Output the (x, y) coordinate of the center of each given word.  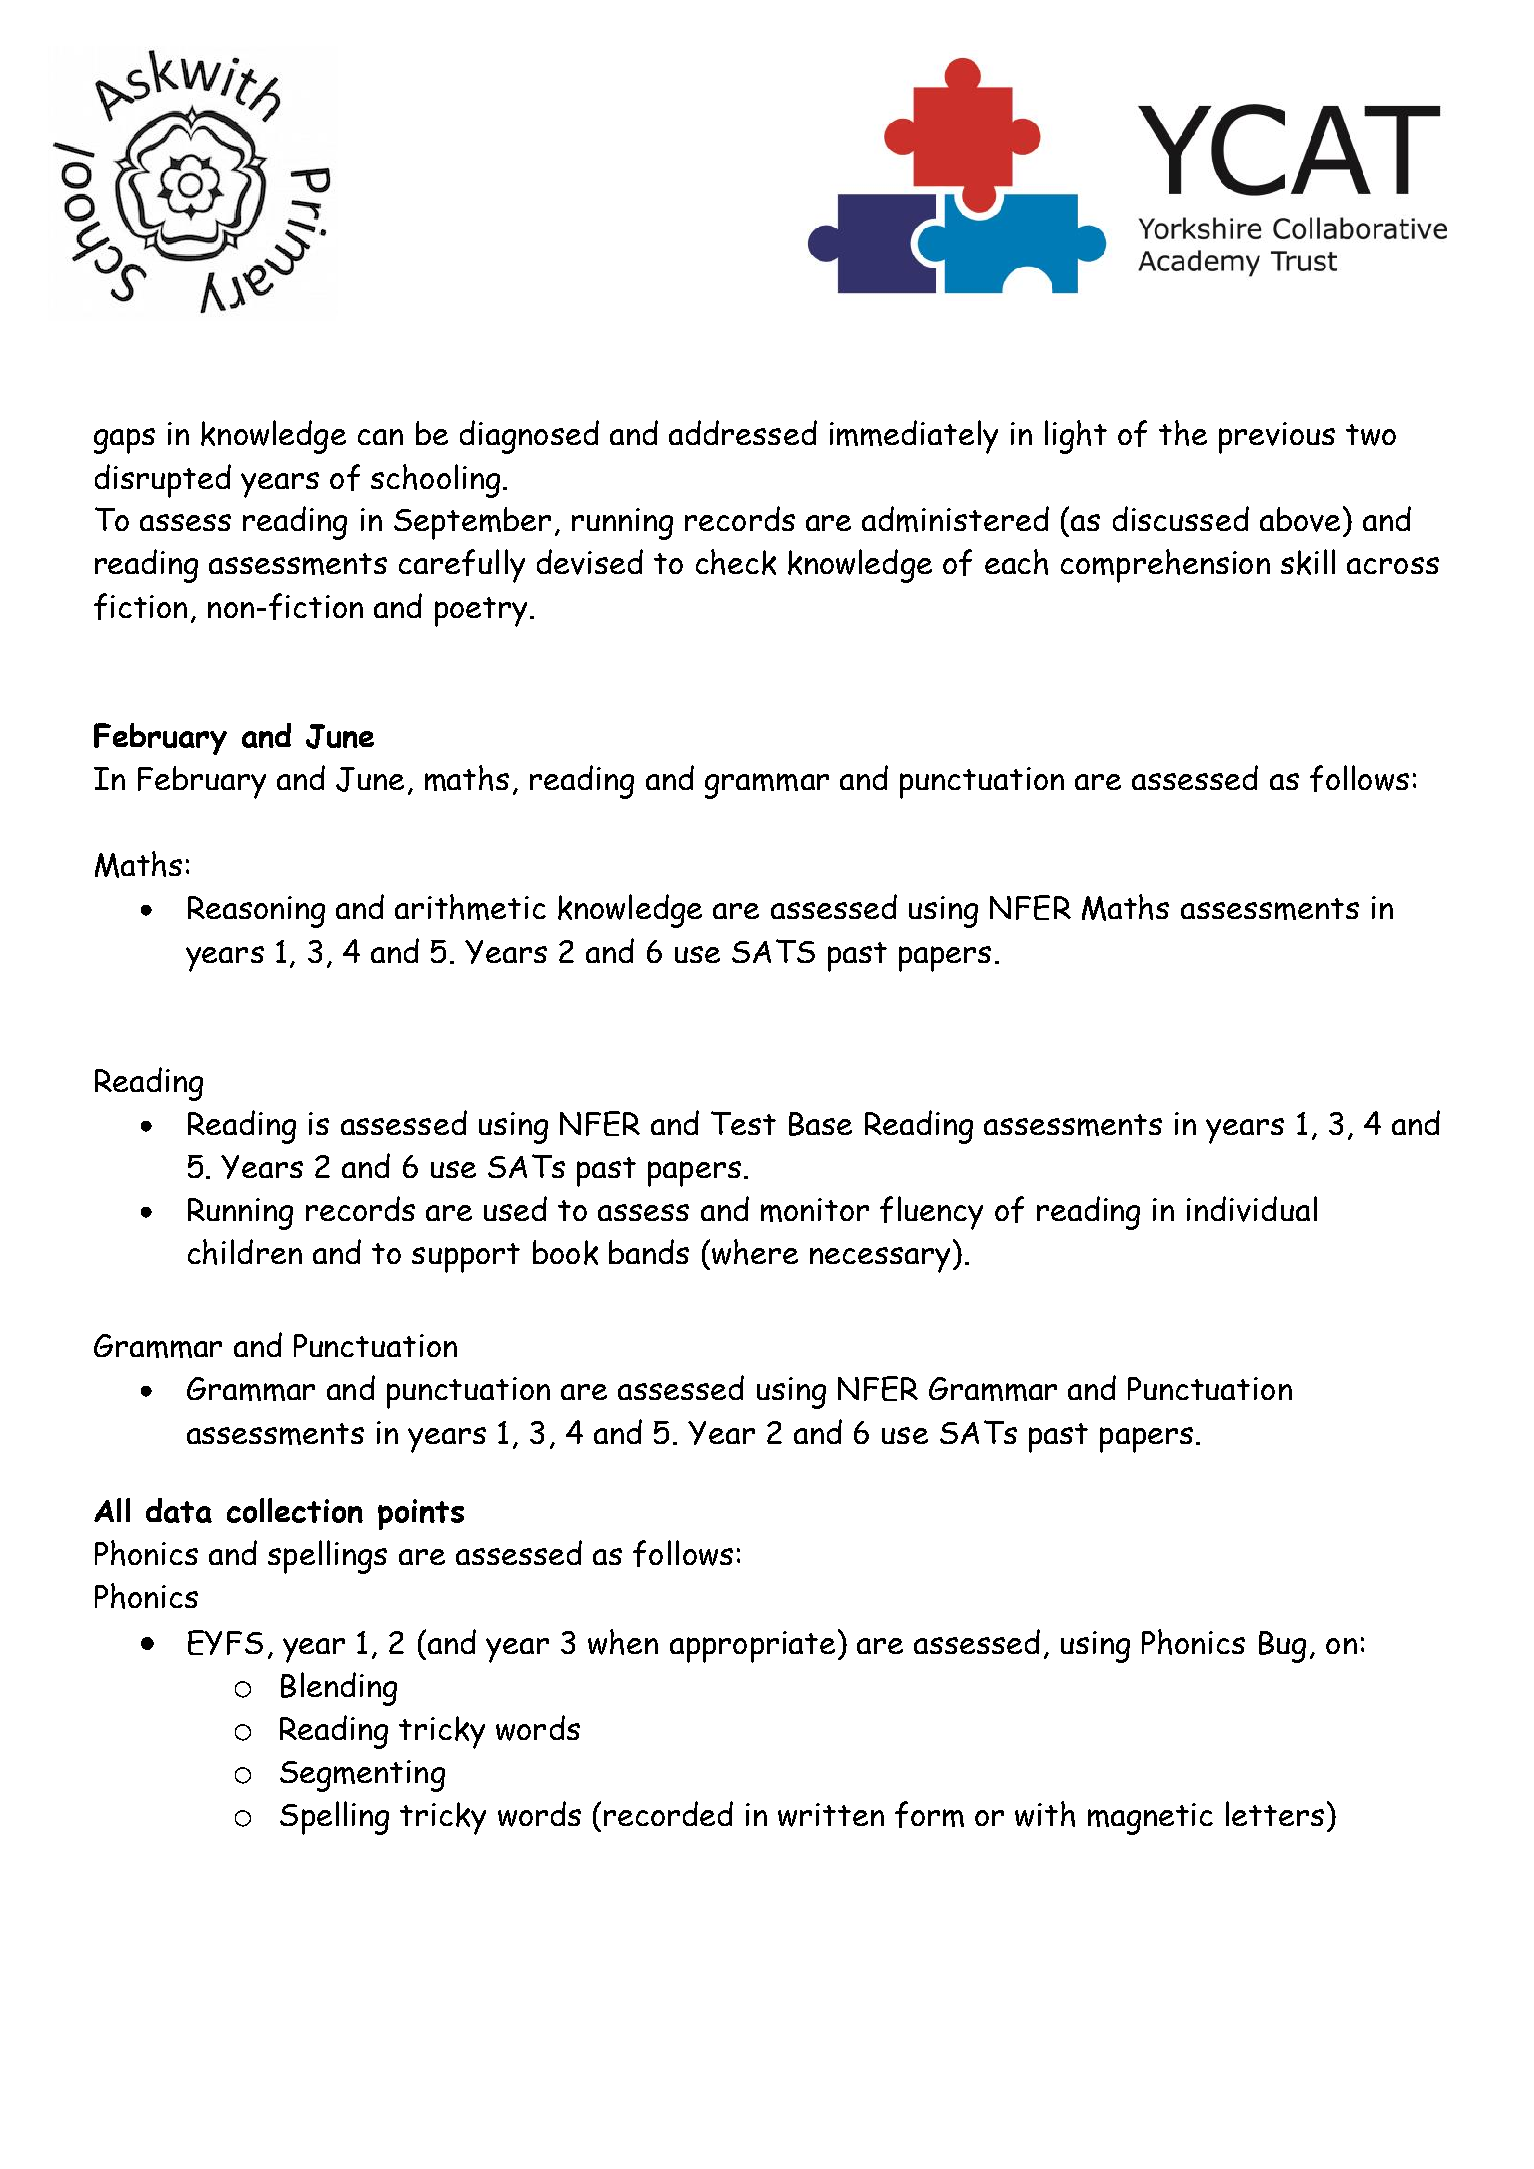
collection (295, 1510)
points (421, 1514)
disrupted (163, 481)
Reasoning (256, 912)
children (245, 1252)
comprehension (1165, 566)
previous (1277, 438)
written (831, 1815)
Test (743, 1123)
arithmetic (470, 907)
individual (1252, 1209)
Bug (1282, 1647)
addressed (743, 432)
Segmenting (362, 1776)
